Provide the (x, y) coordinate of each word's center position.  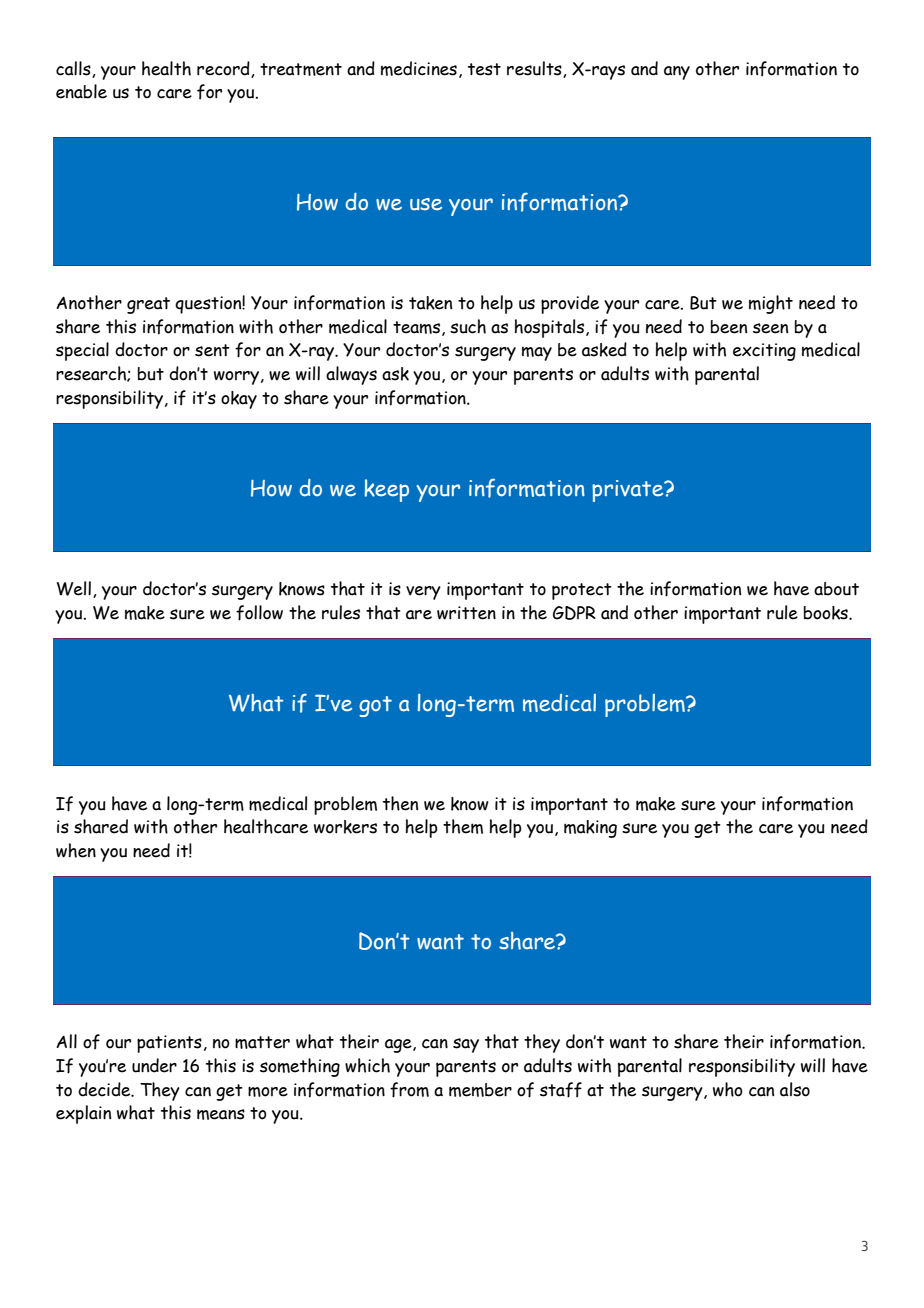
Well (74, 588)
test (484, 69)
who (728, 1089)
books (827, 613)
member (480, 1090)
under (154, 1065)
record (224, 69)
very (423, 593)
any (677, 73)
